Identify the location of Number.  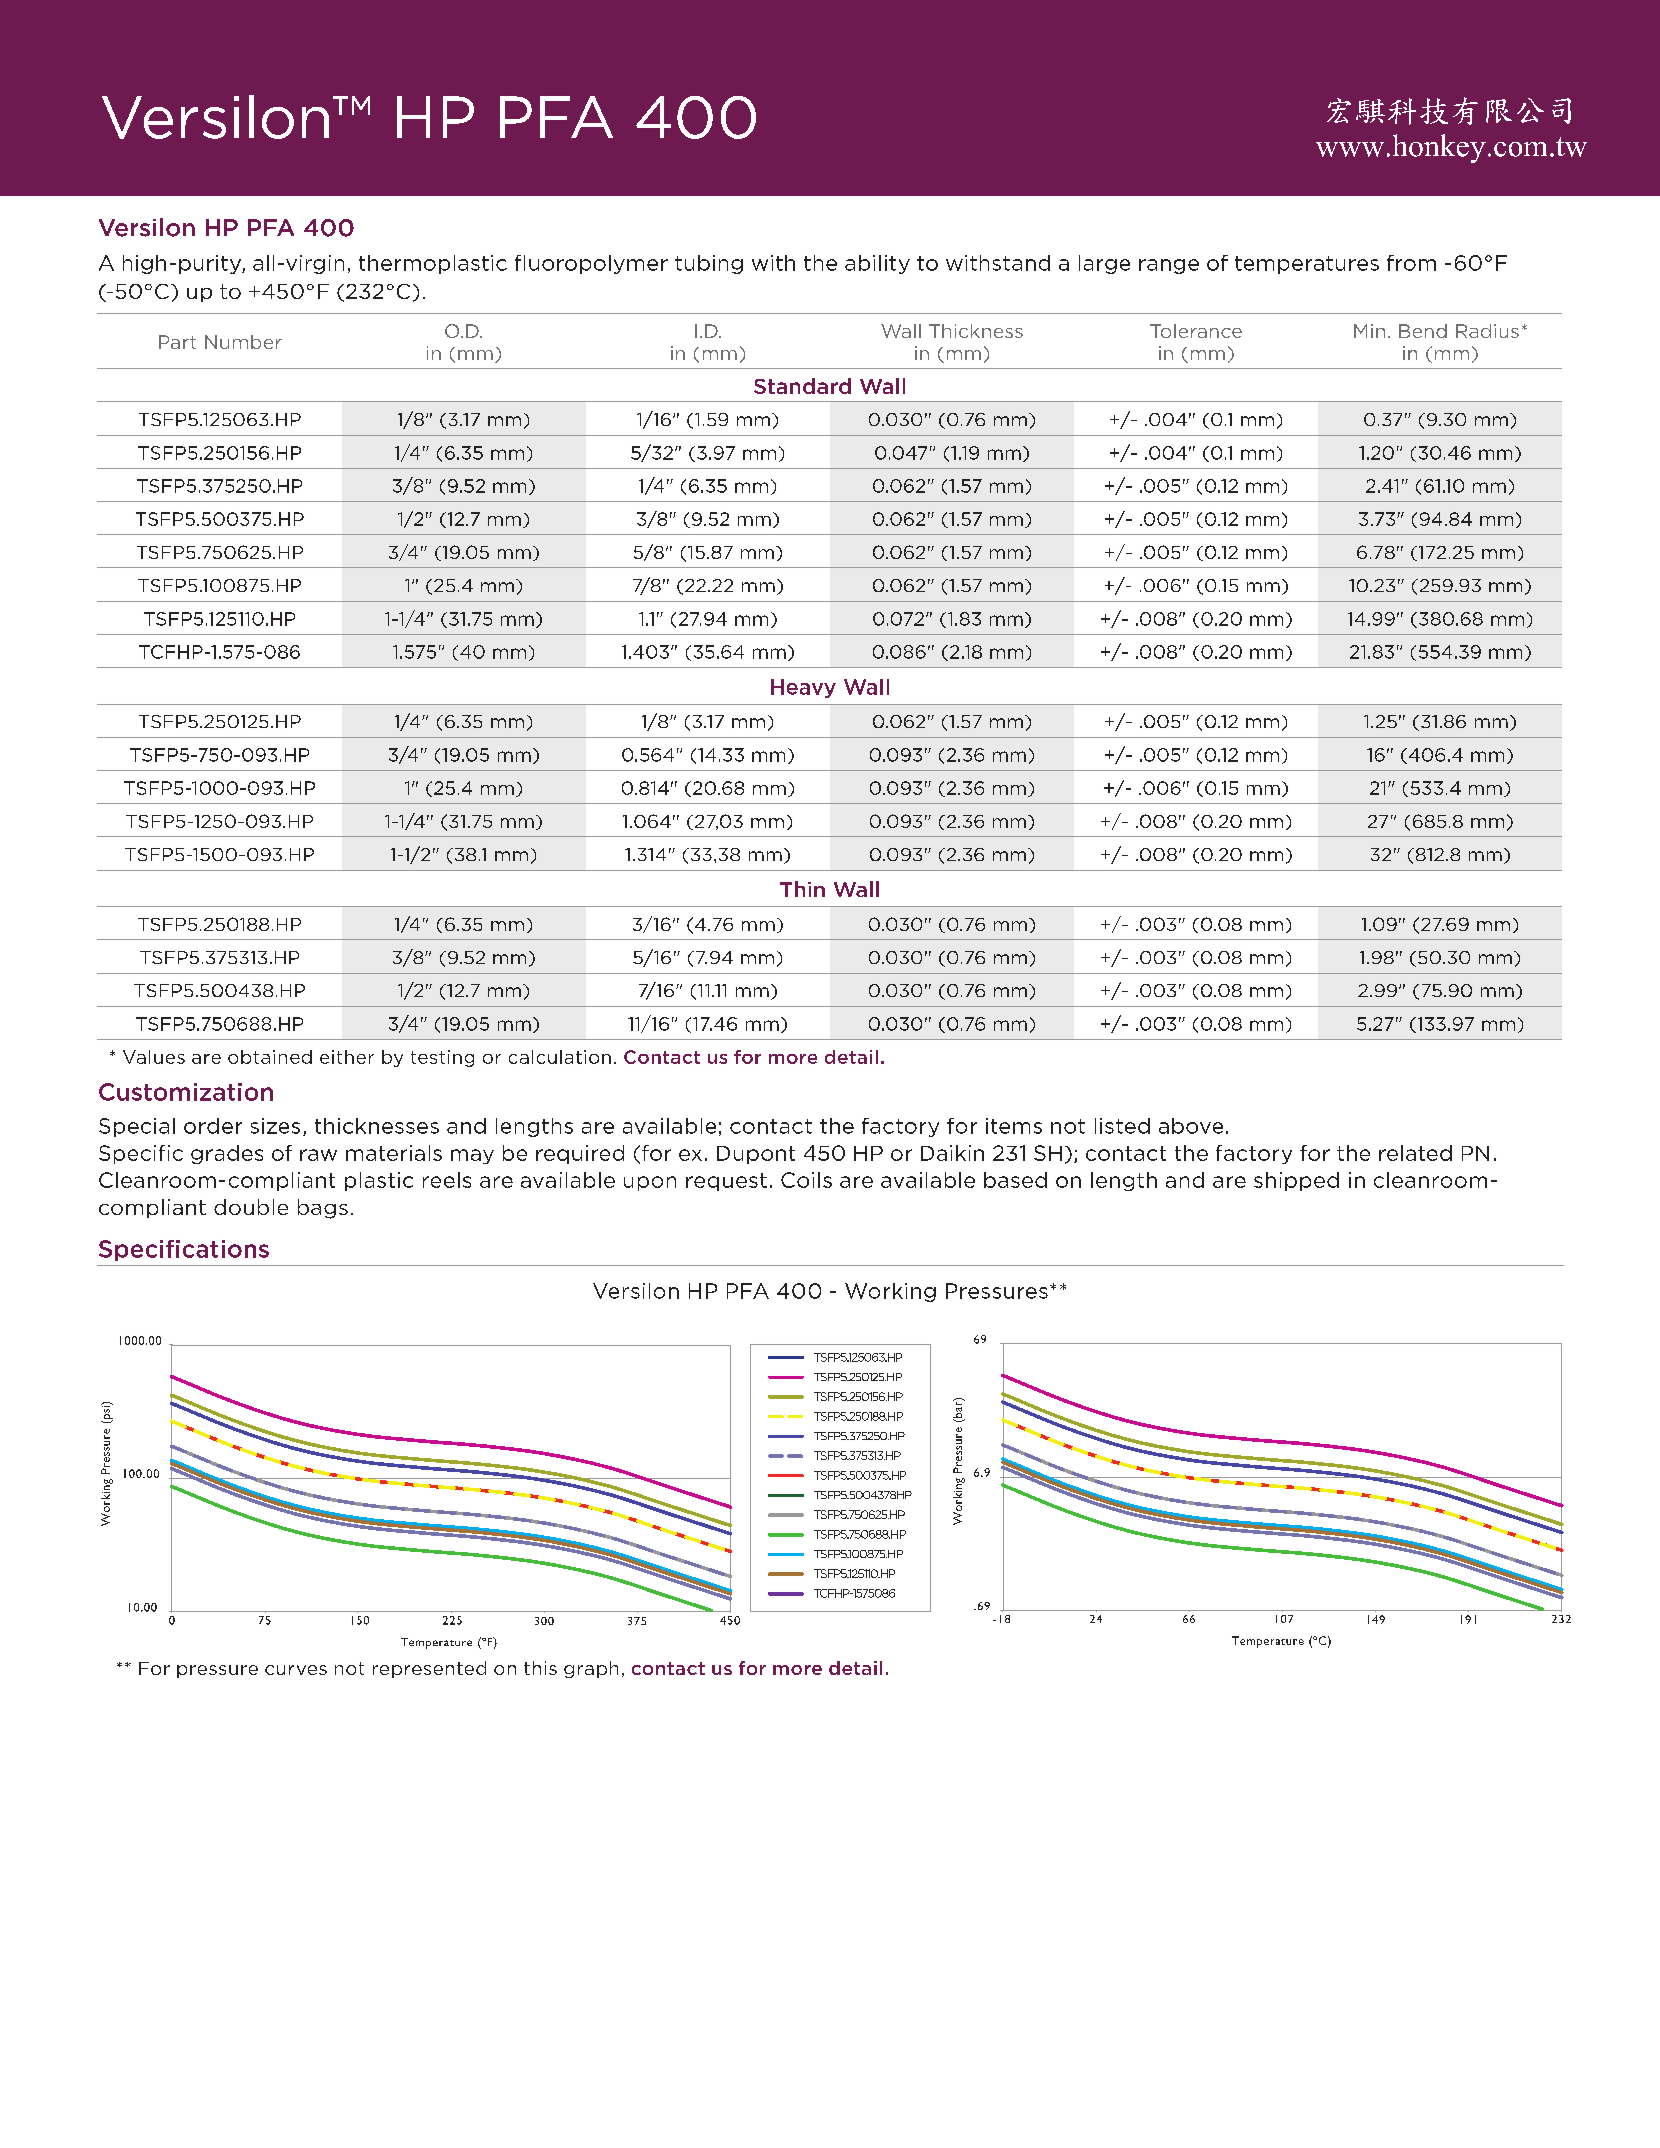
(243, 342).
